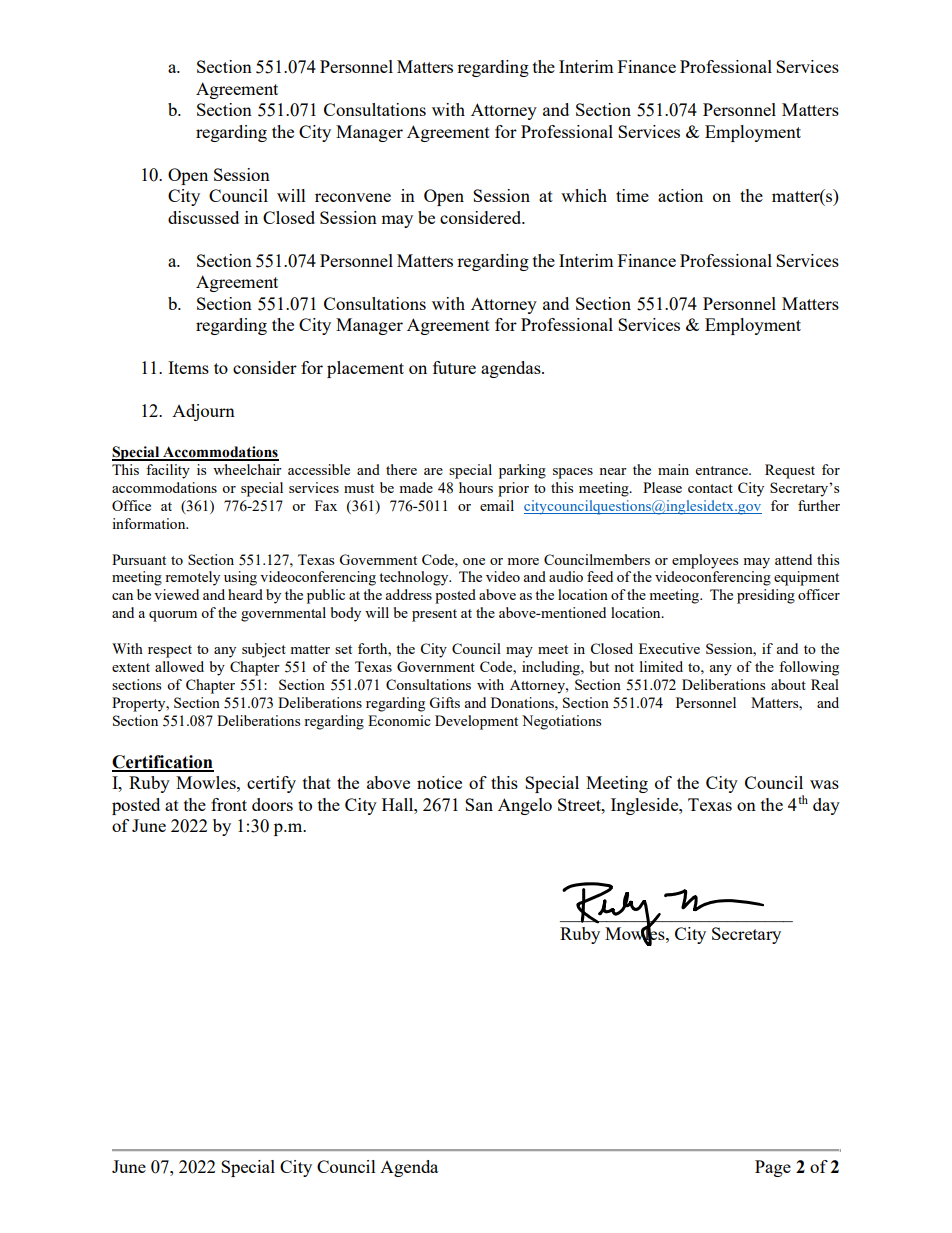 This document has height=1233, width=952. Describe the element at coordinates (203, 217) in the document. I see `discussed` at that location.
